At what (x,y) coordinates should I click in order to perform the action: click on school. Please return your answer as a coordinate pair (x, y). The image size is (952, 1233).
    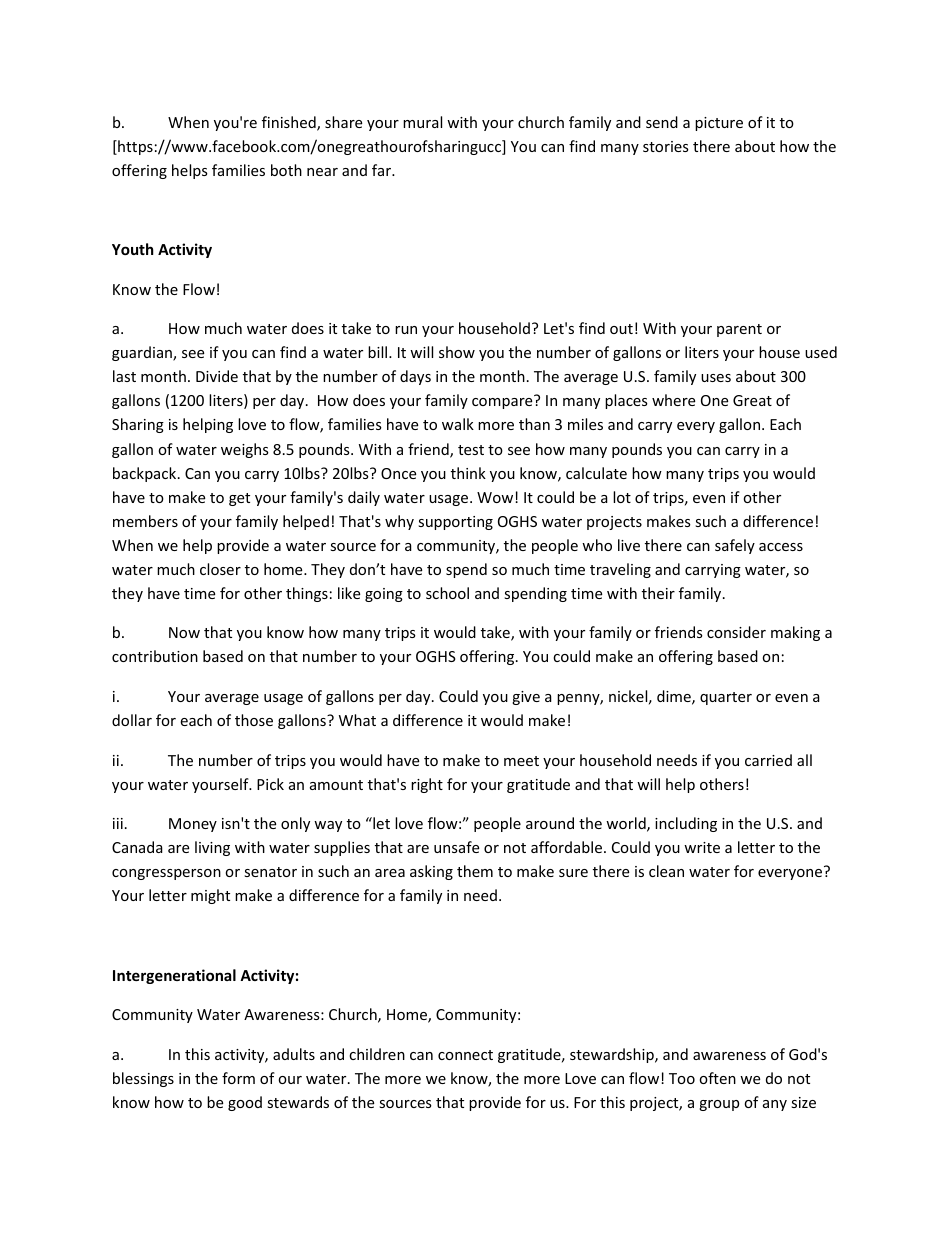
    Looking at the image, I should click on (447, 593).
